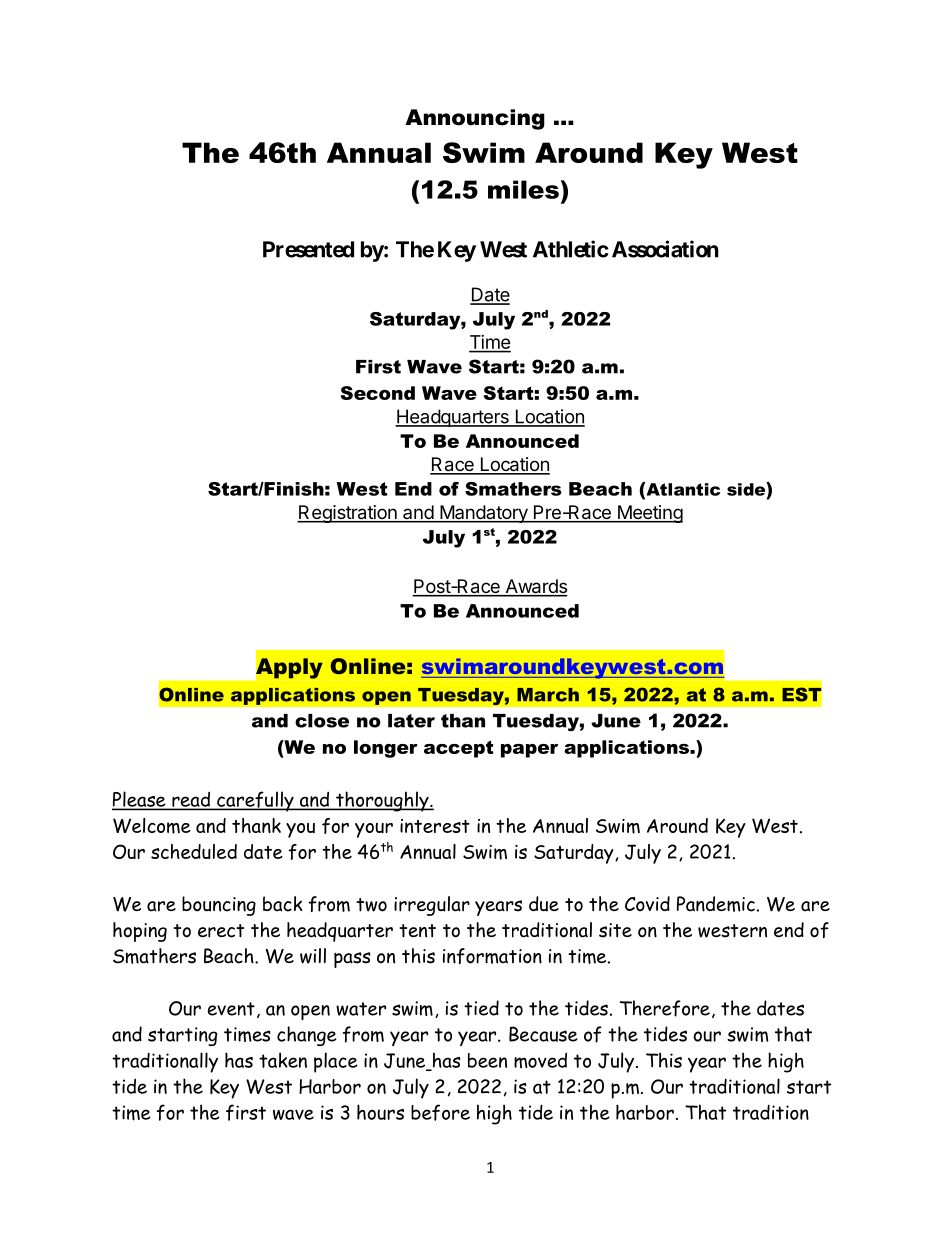 The image size is (952, 1233). What do you see at coordinates (535, 587) in the image?
I see `Awards` at bounding box center [535, 587].
